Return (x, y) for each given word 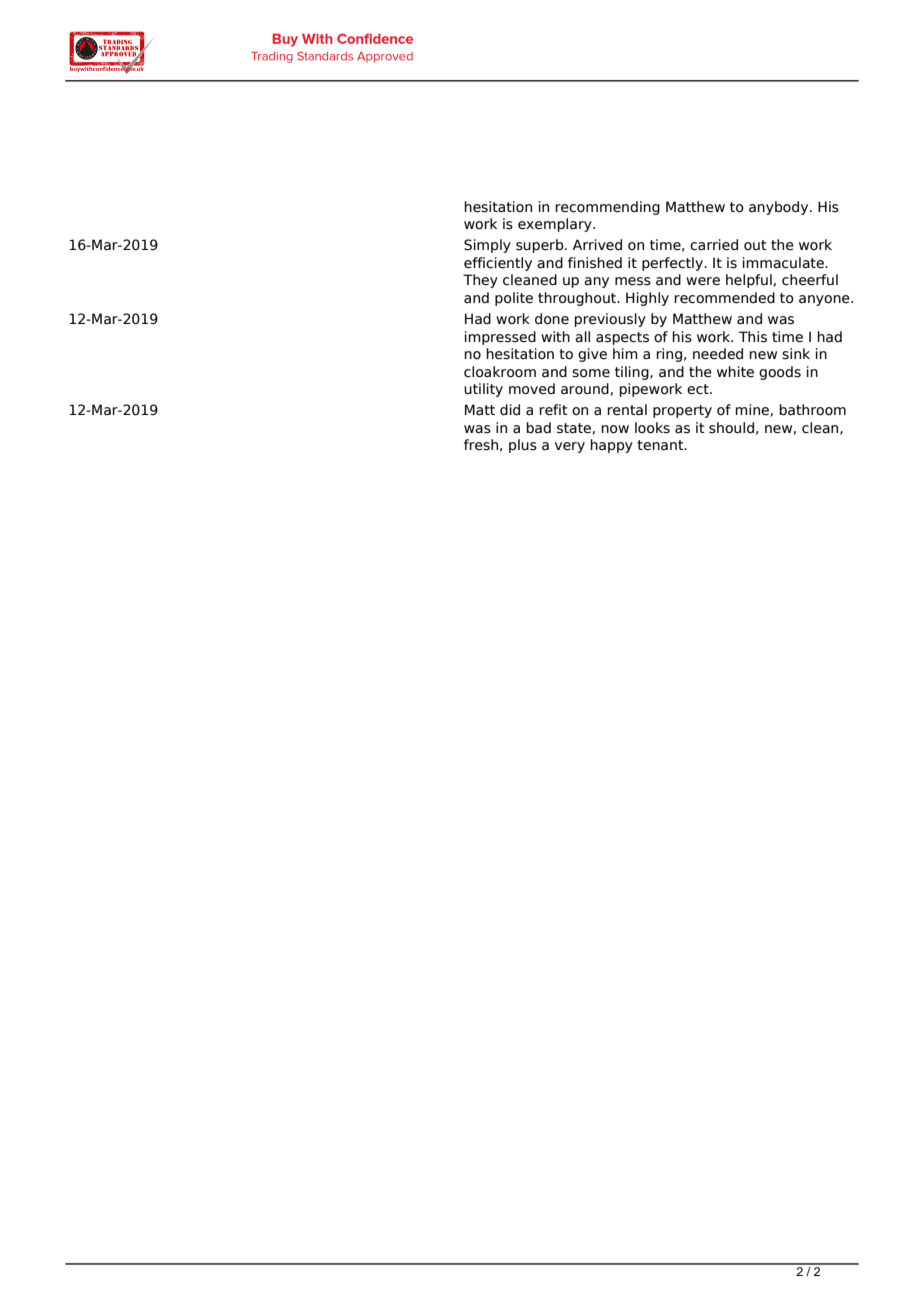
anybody (780, 208)
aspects (622, 338)
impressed (500, 338)
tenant (661, 445)
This (753, 337)
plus (523, 446)
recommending (607, 208)
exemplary (556, 225)
